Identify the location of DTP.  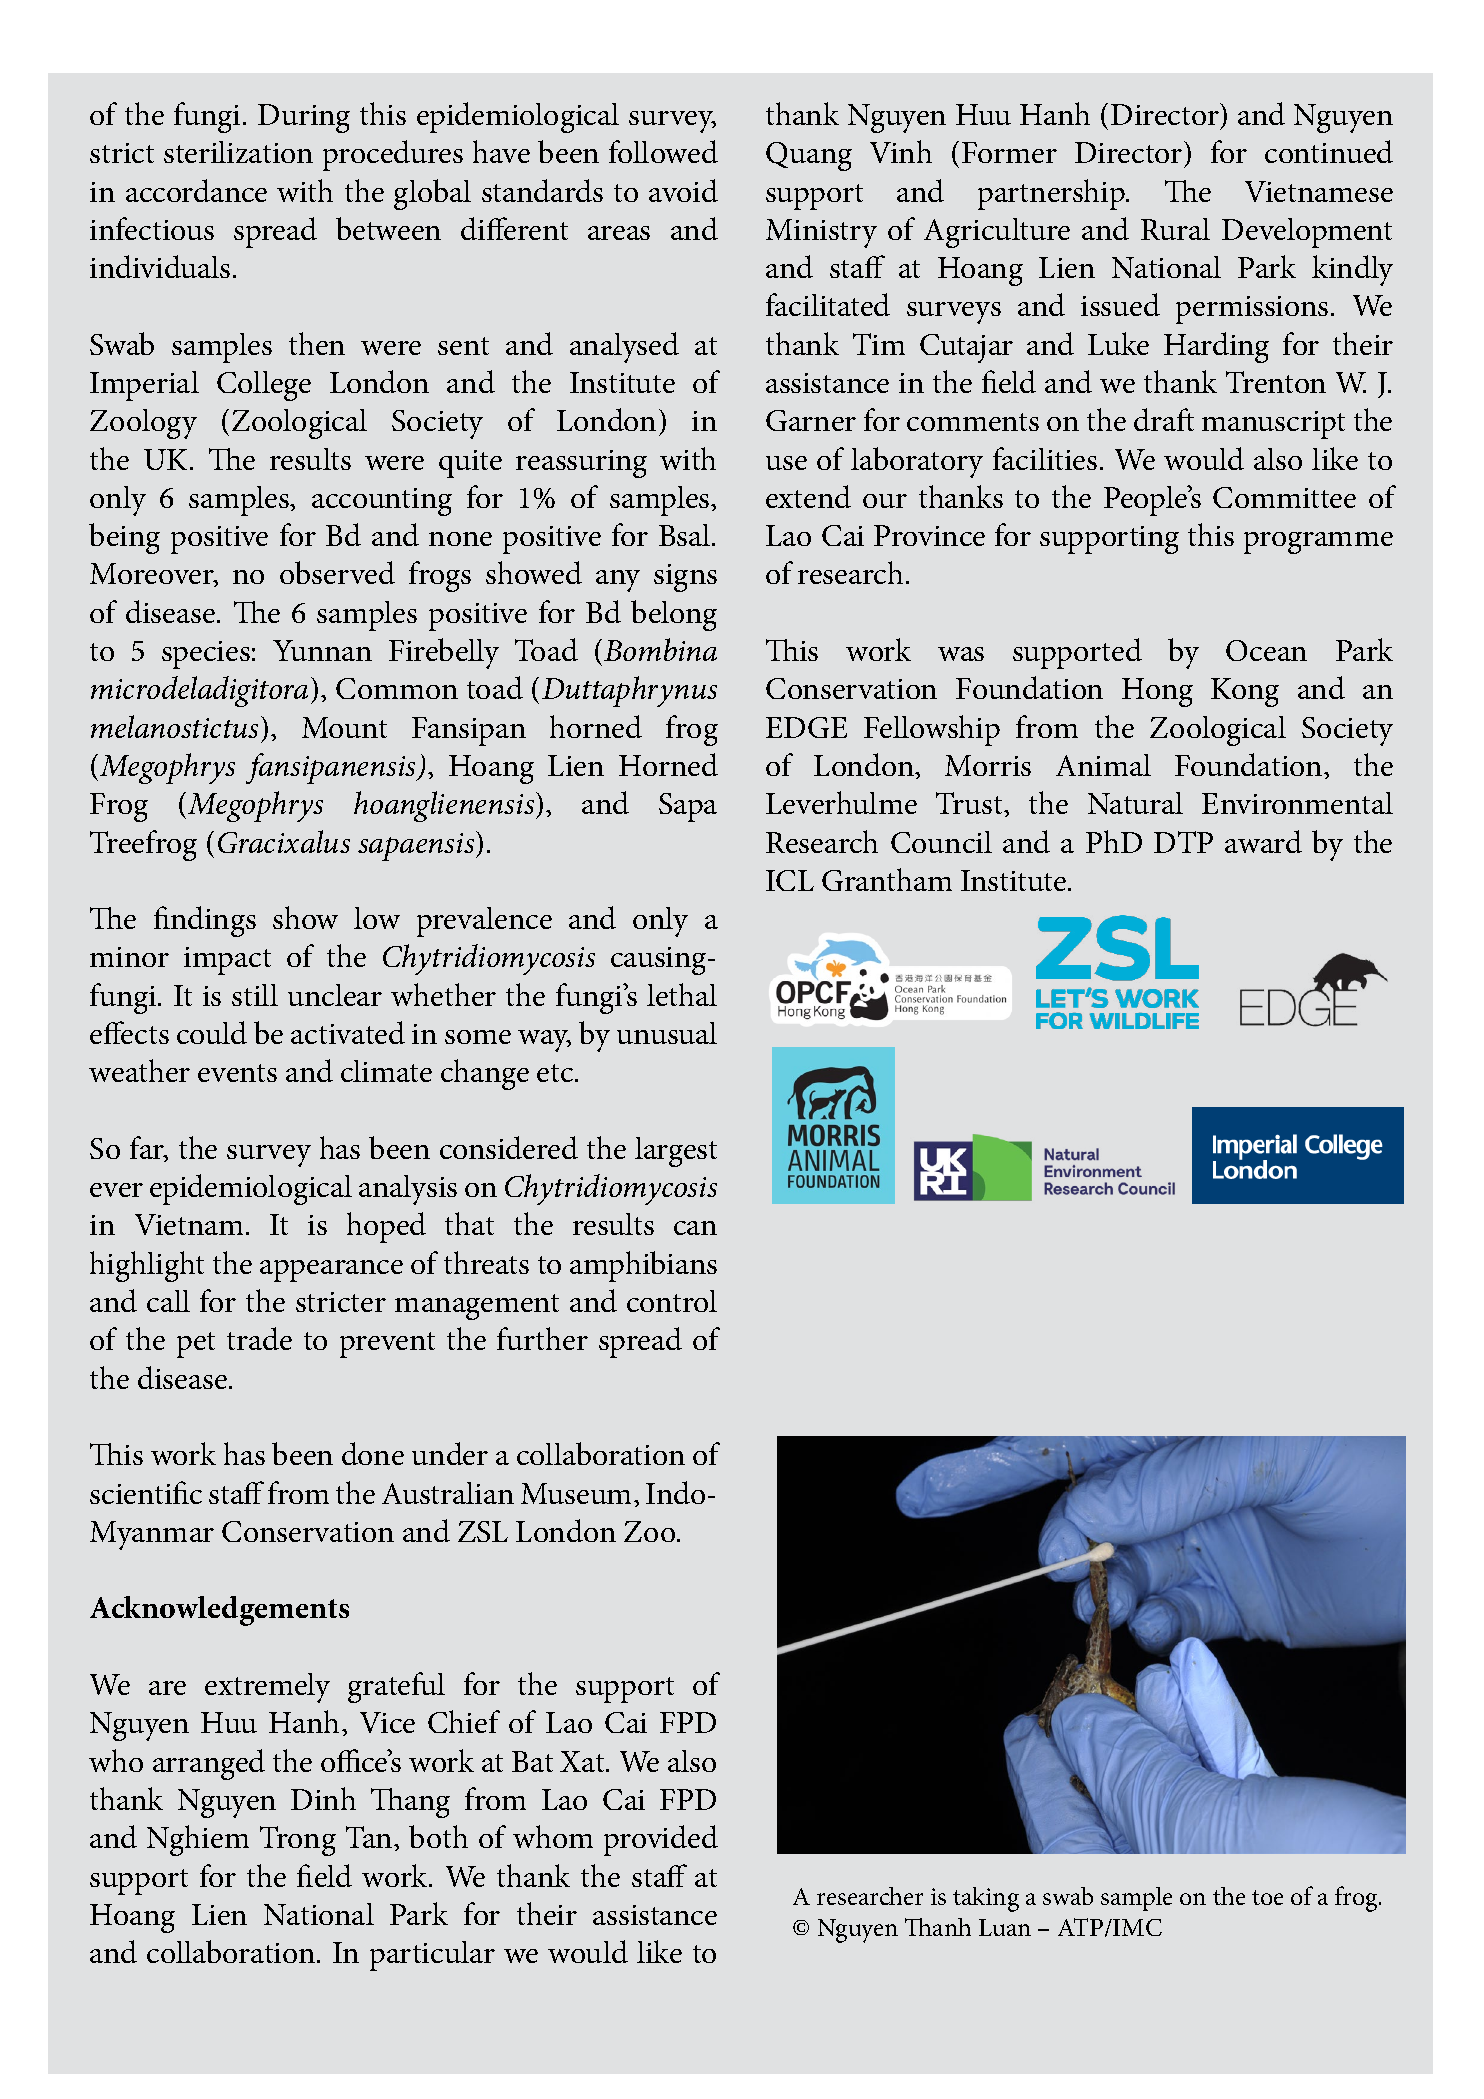
(1183, 842).
